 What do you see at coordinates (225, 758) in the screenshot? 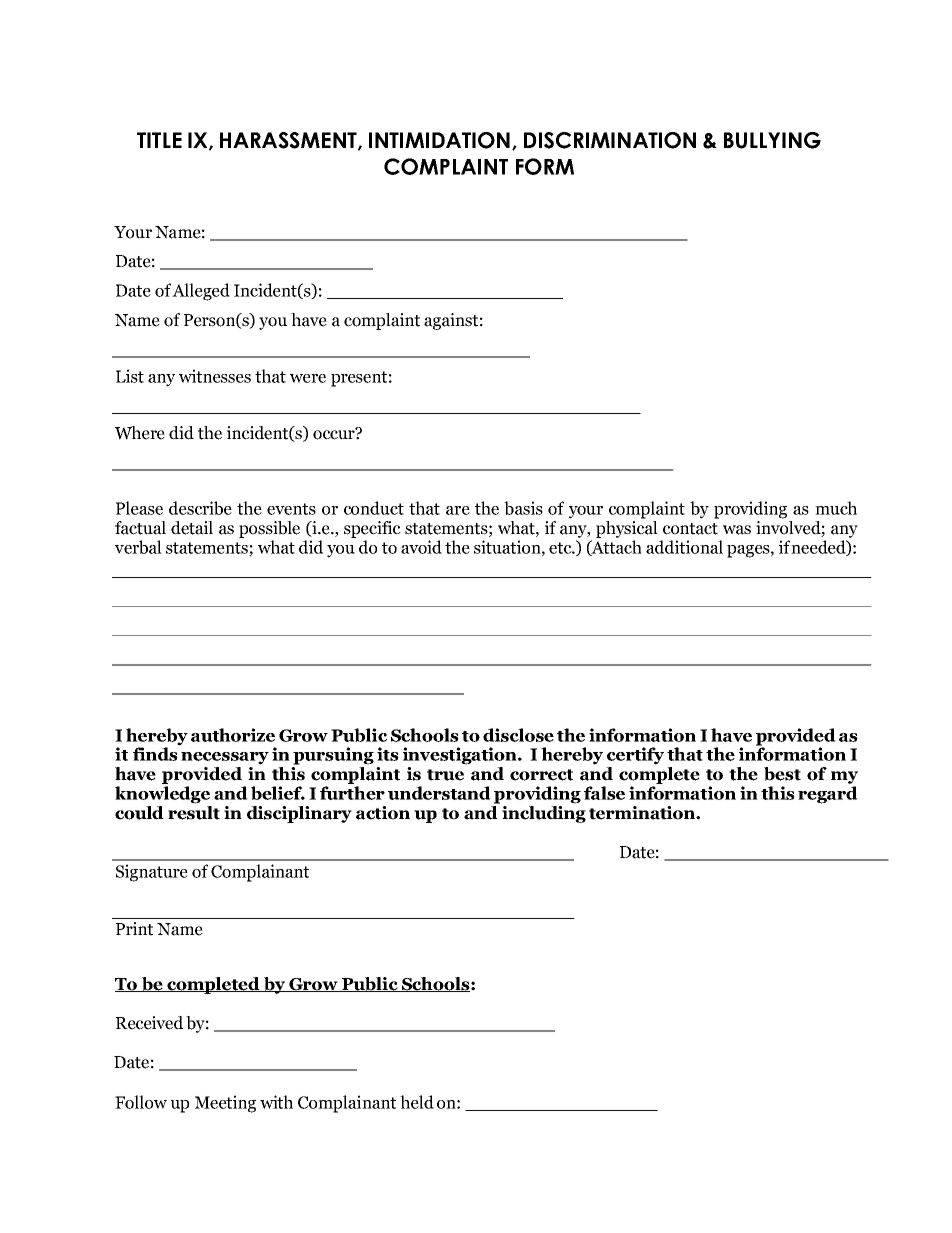
I see `necessary` at bounding box center [225, 758].
